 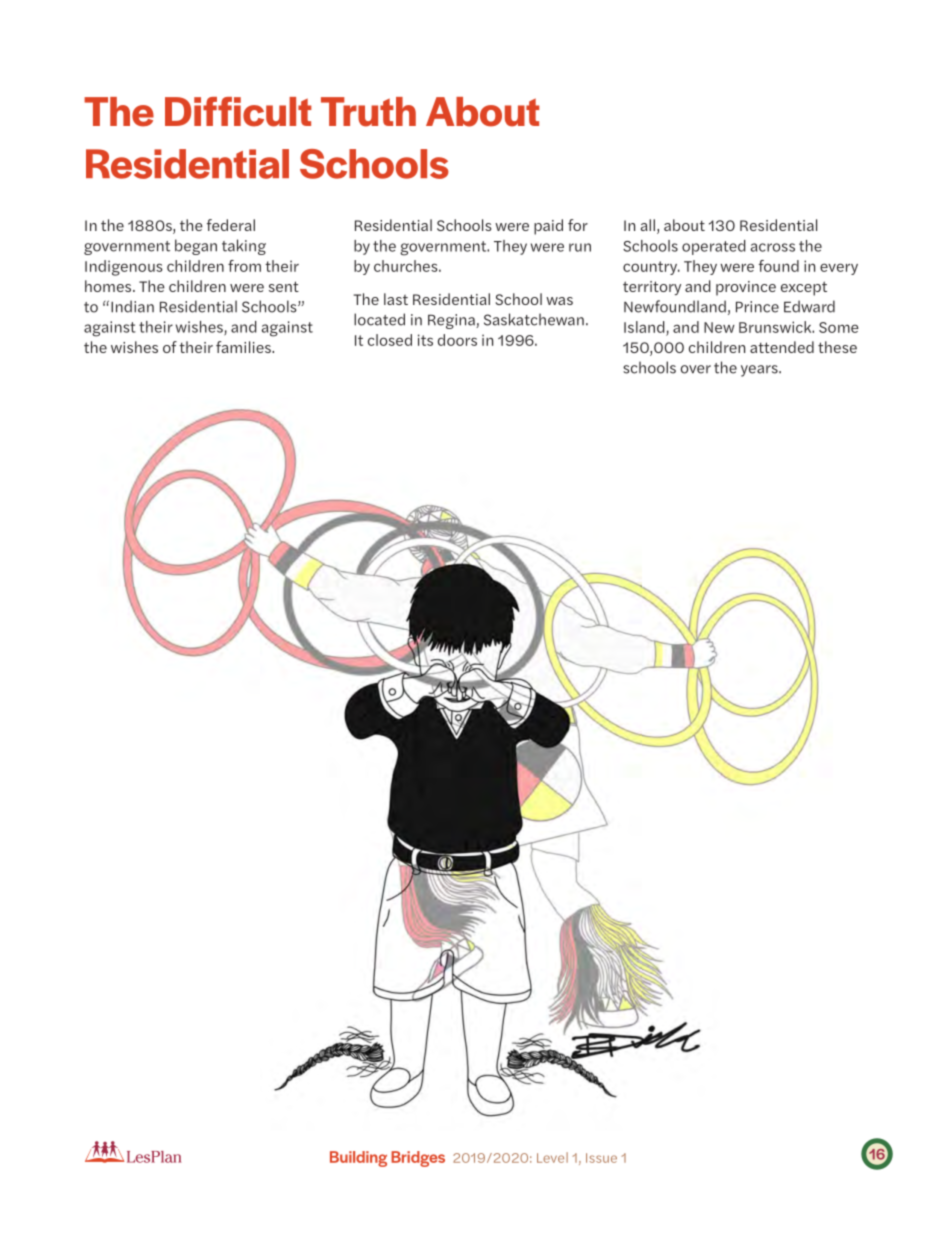 What do you see at coordinates (418, 1159) in the page?
I see `Bridges` at bounding box center [418, 1159].
